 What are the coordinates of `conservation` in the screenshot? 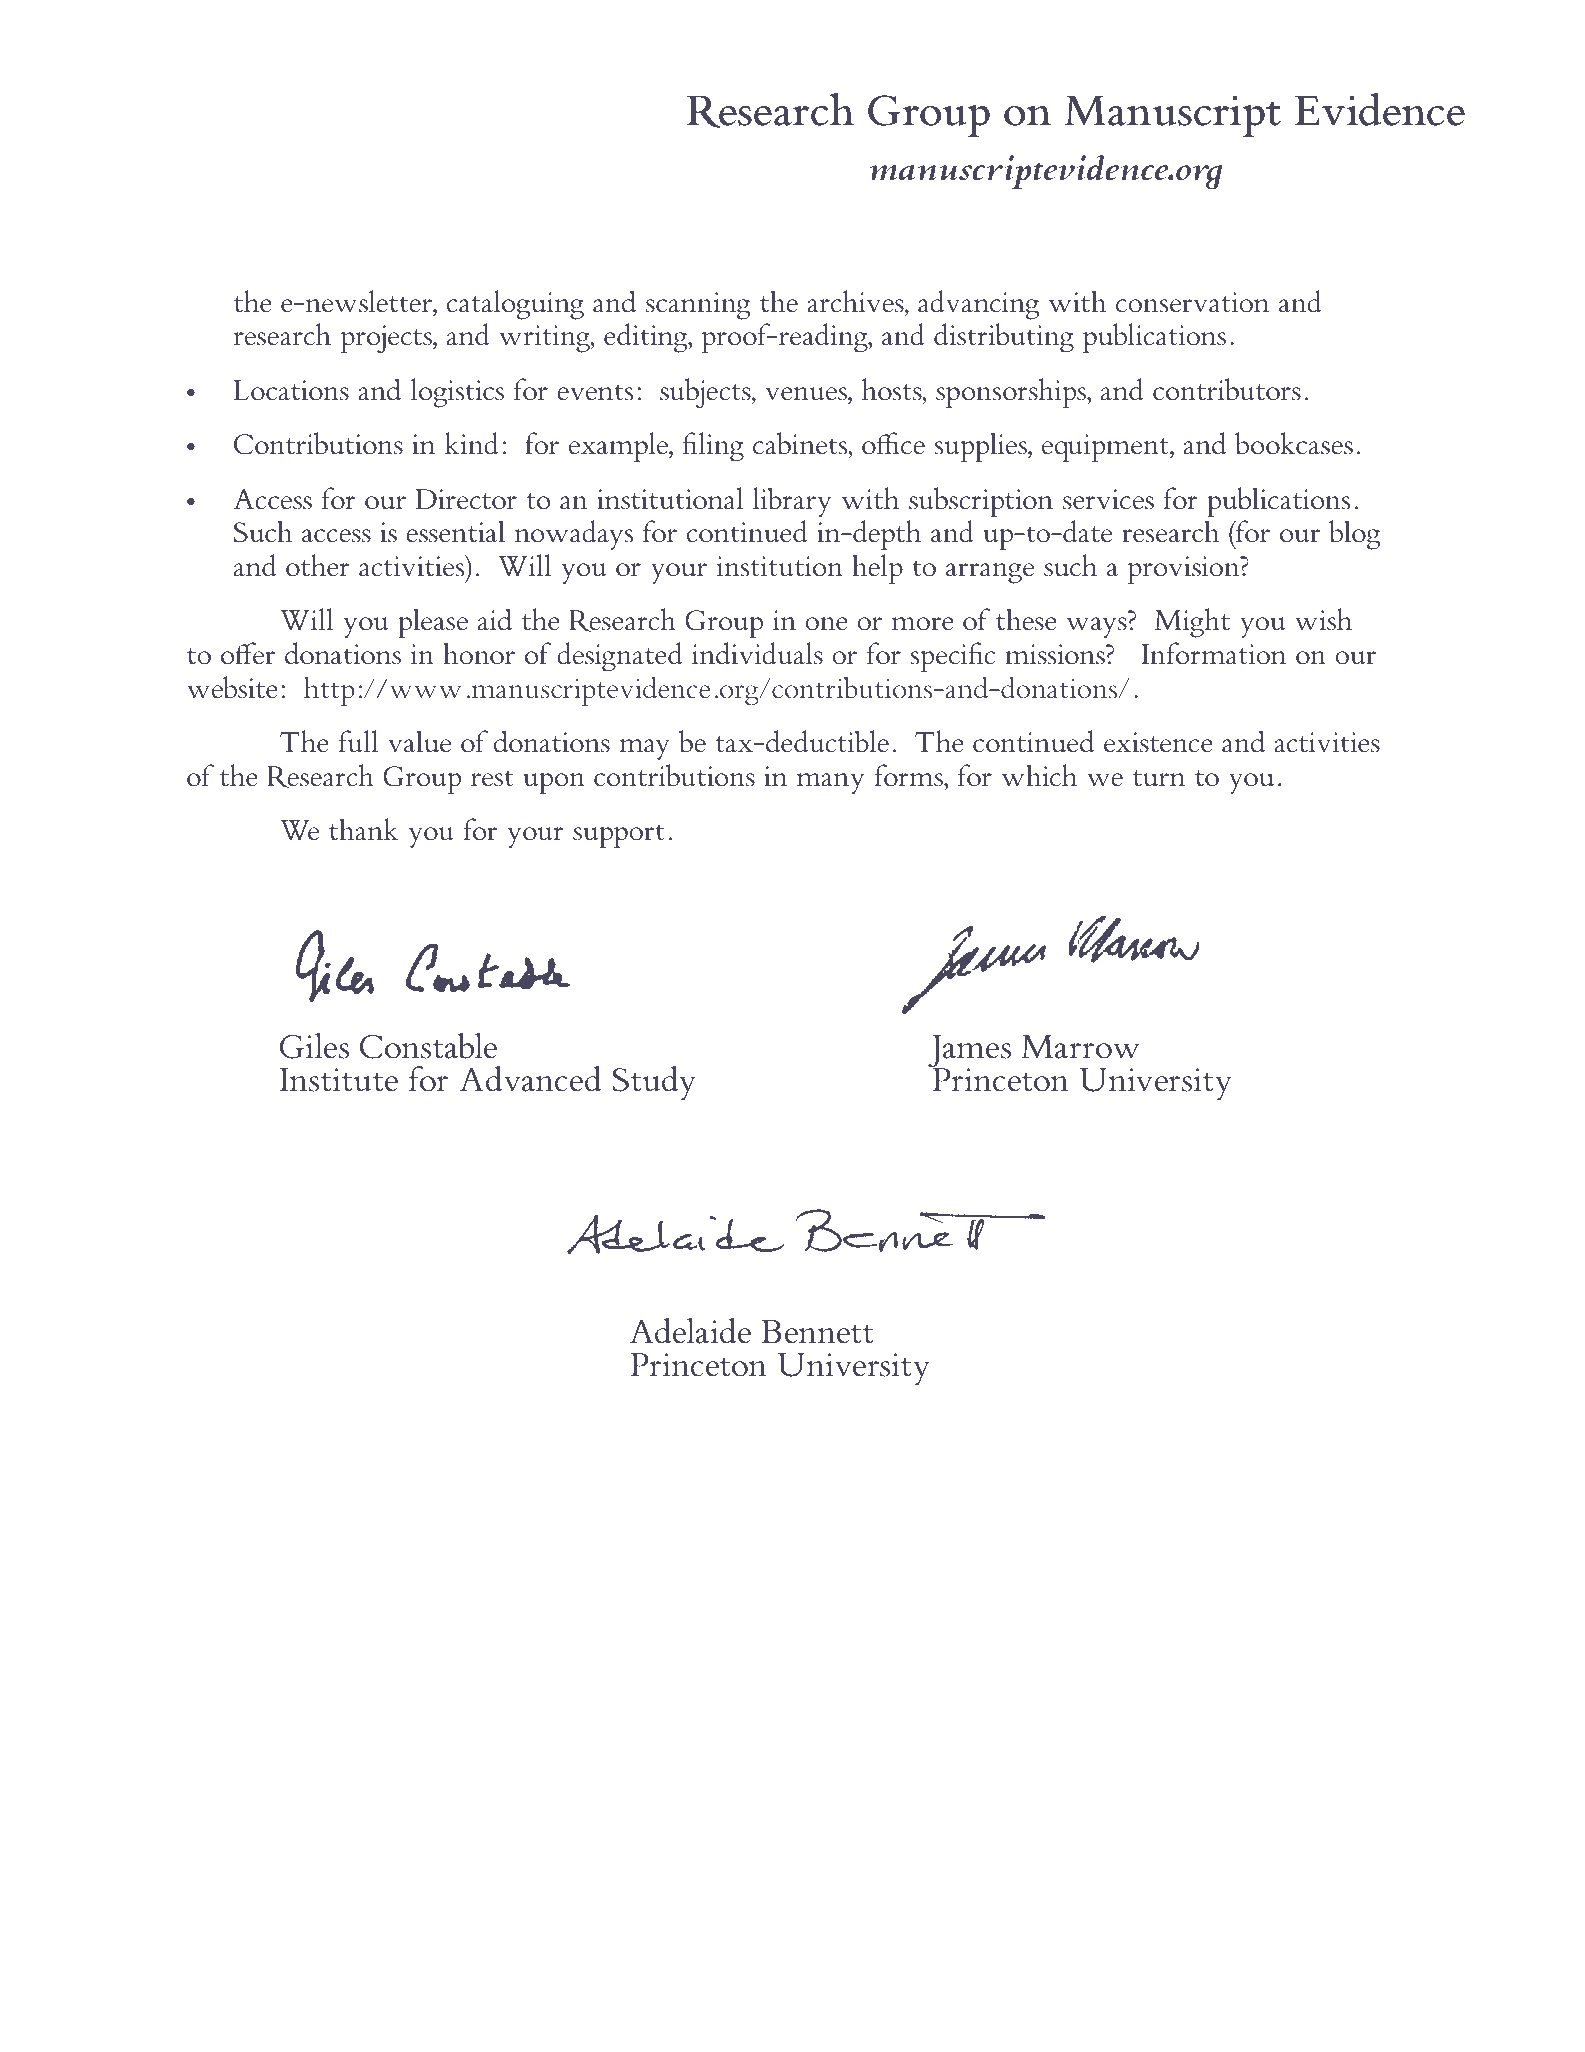 It's located at (1192, 302).
